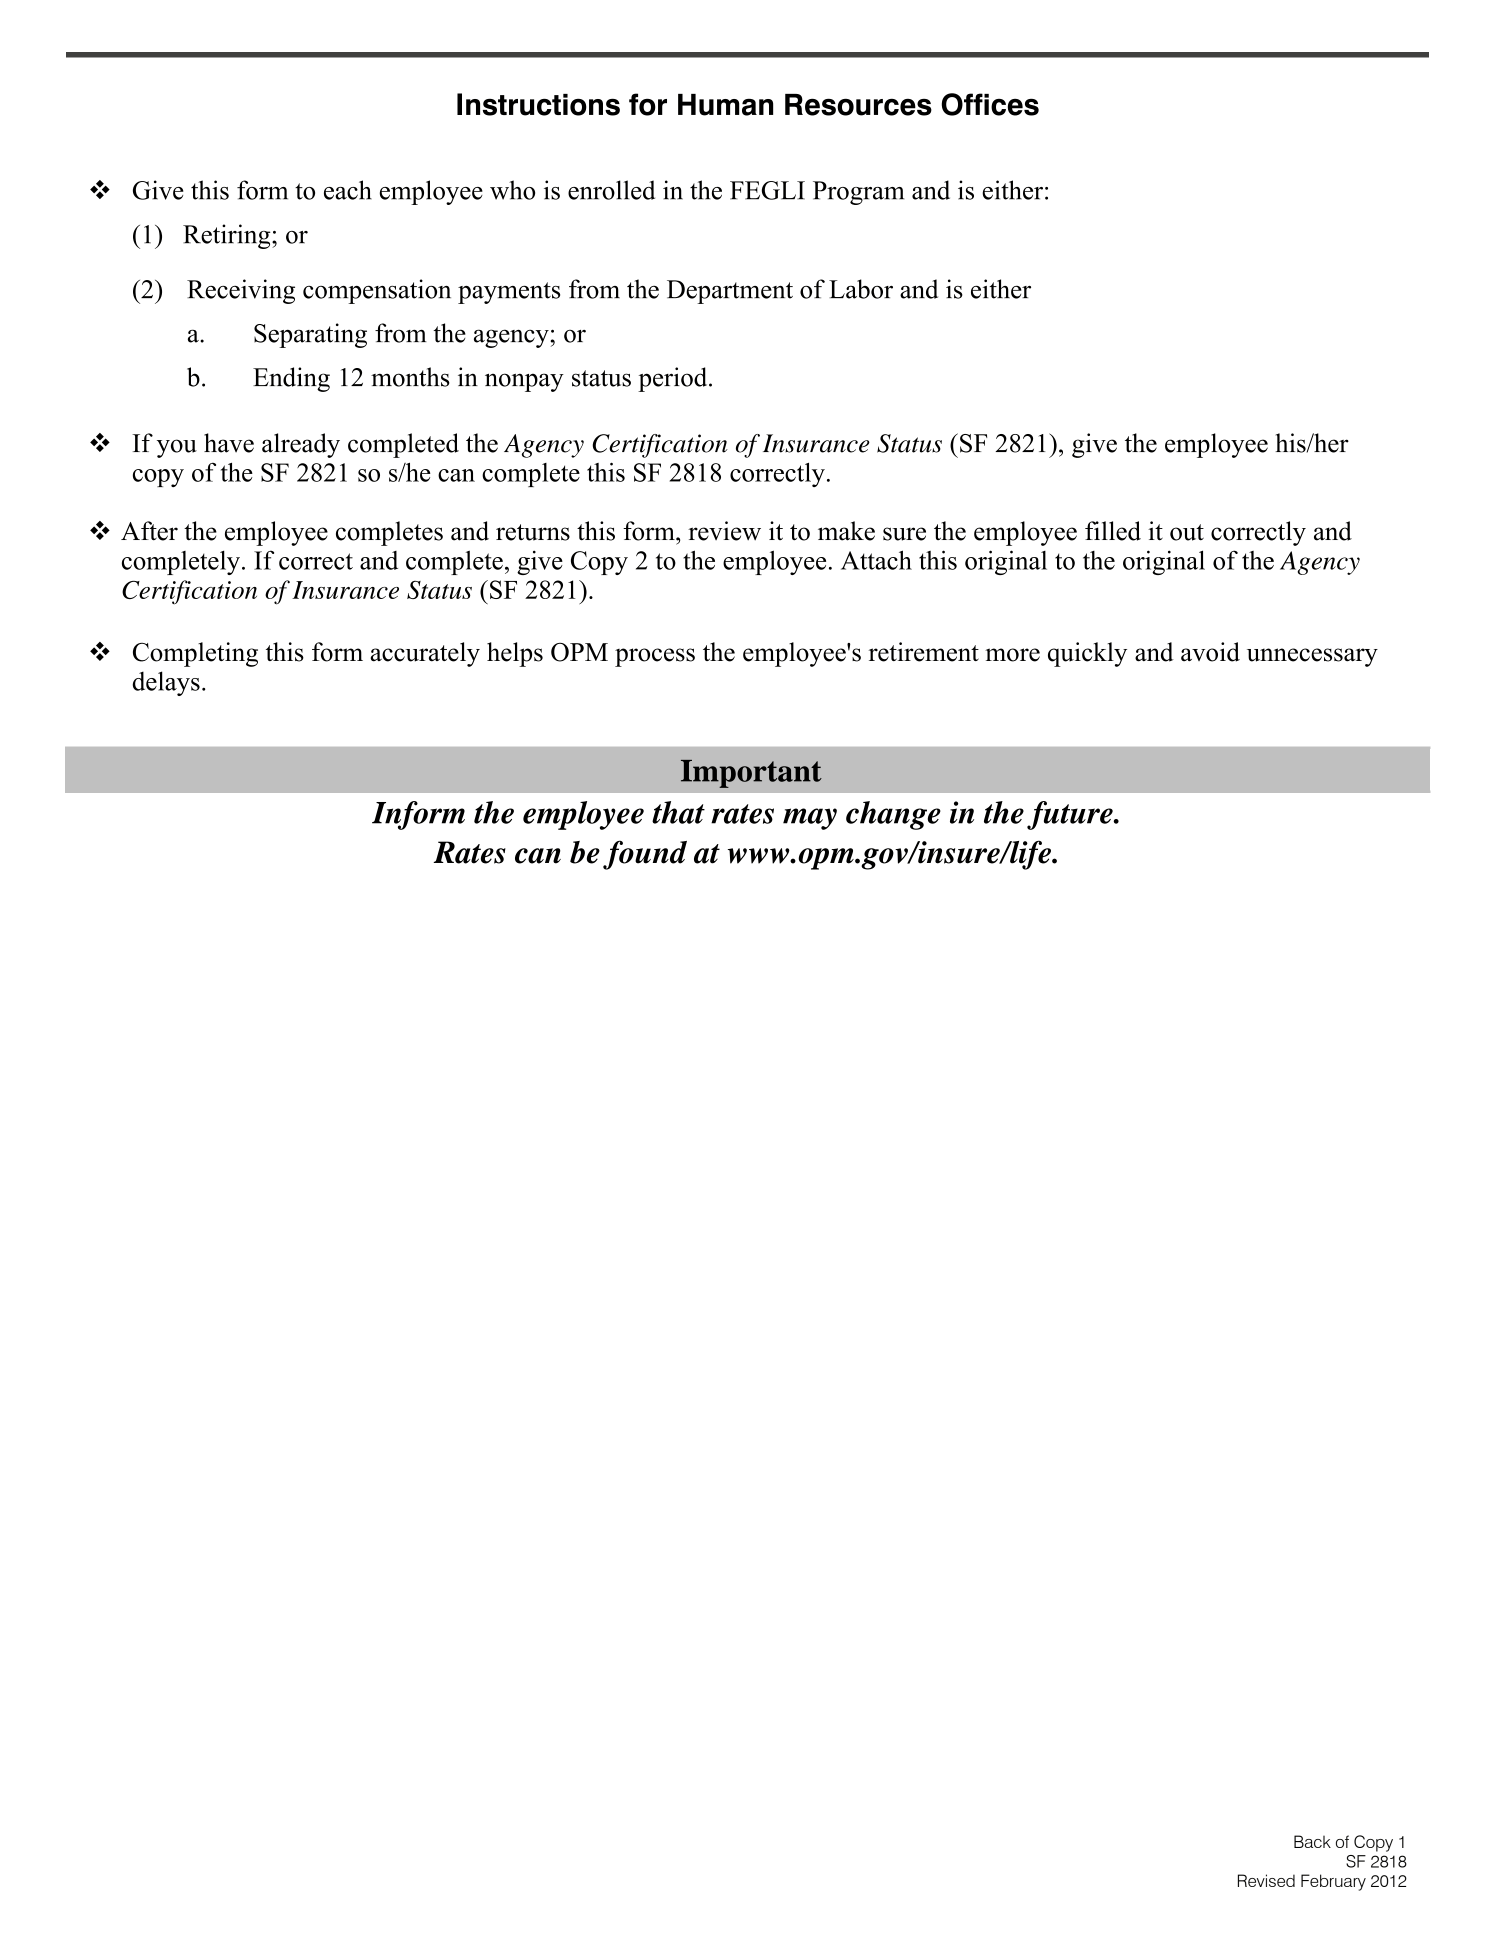  I want to click on Important, so click(751, 774).
